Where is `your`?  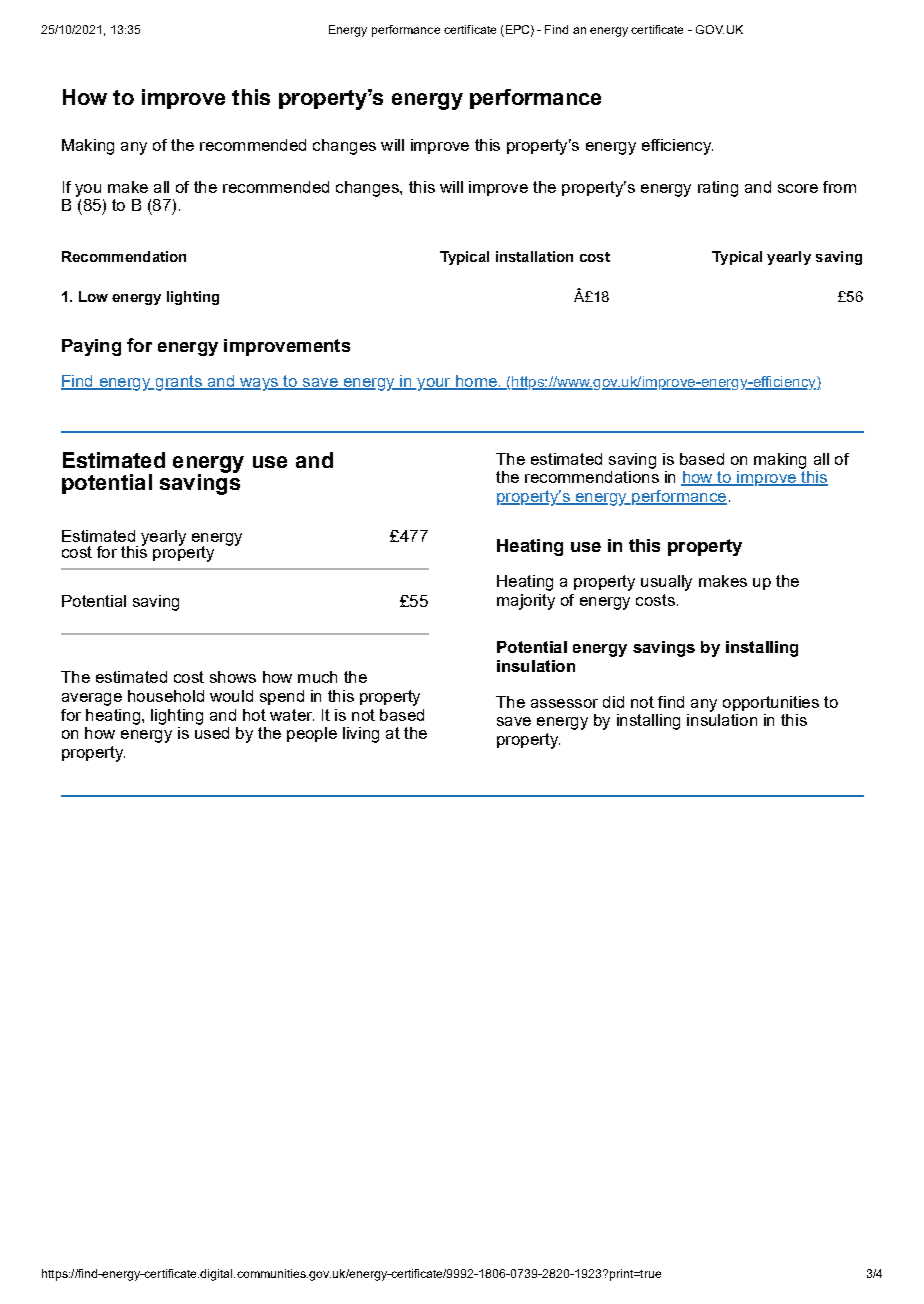 your is located at coordinates (434, 384).
